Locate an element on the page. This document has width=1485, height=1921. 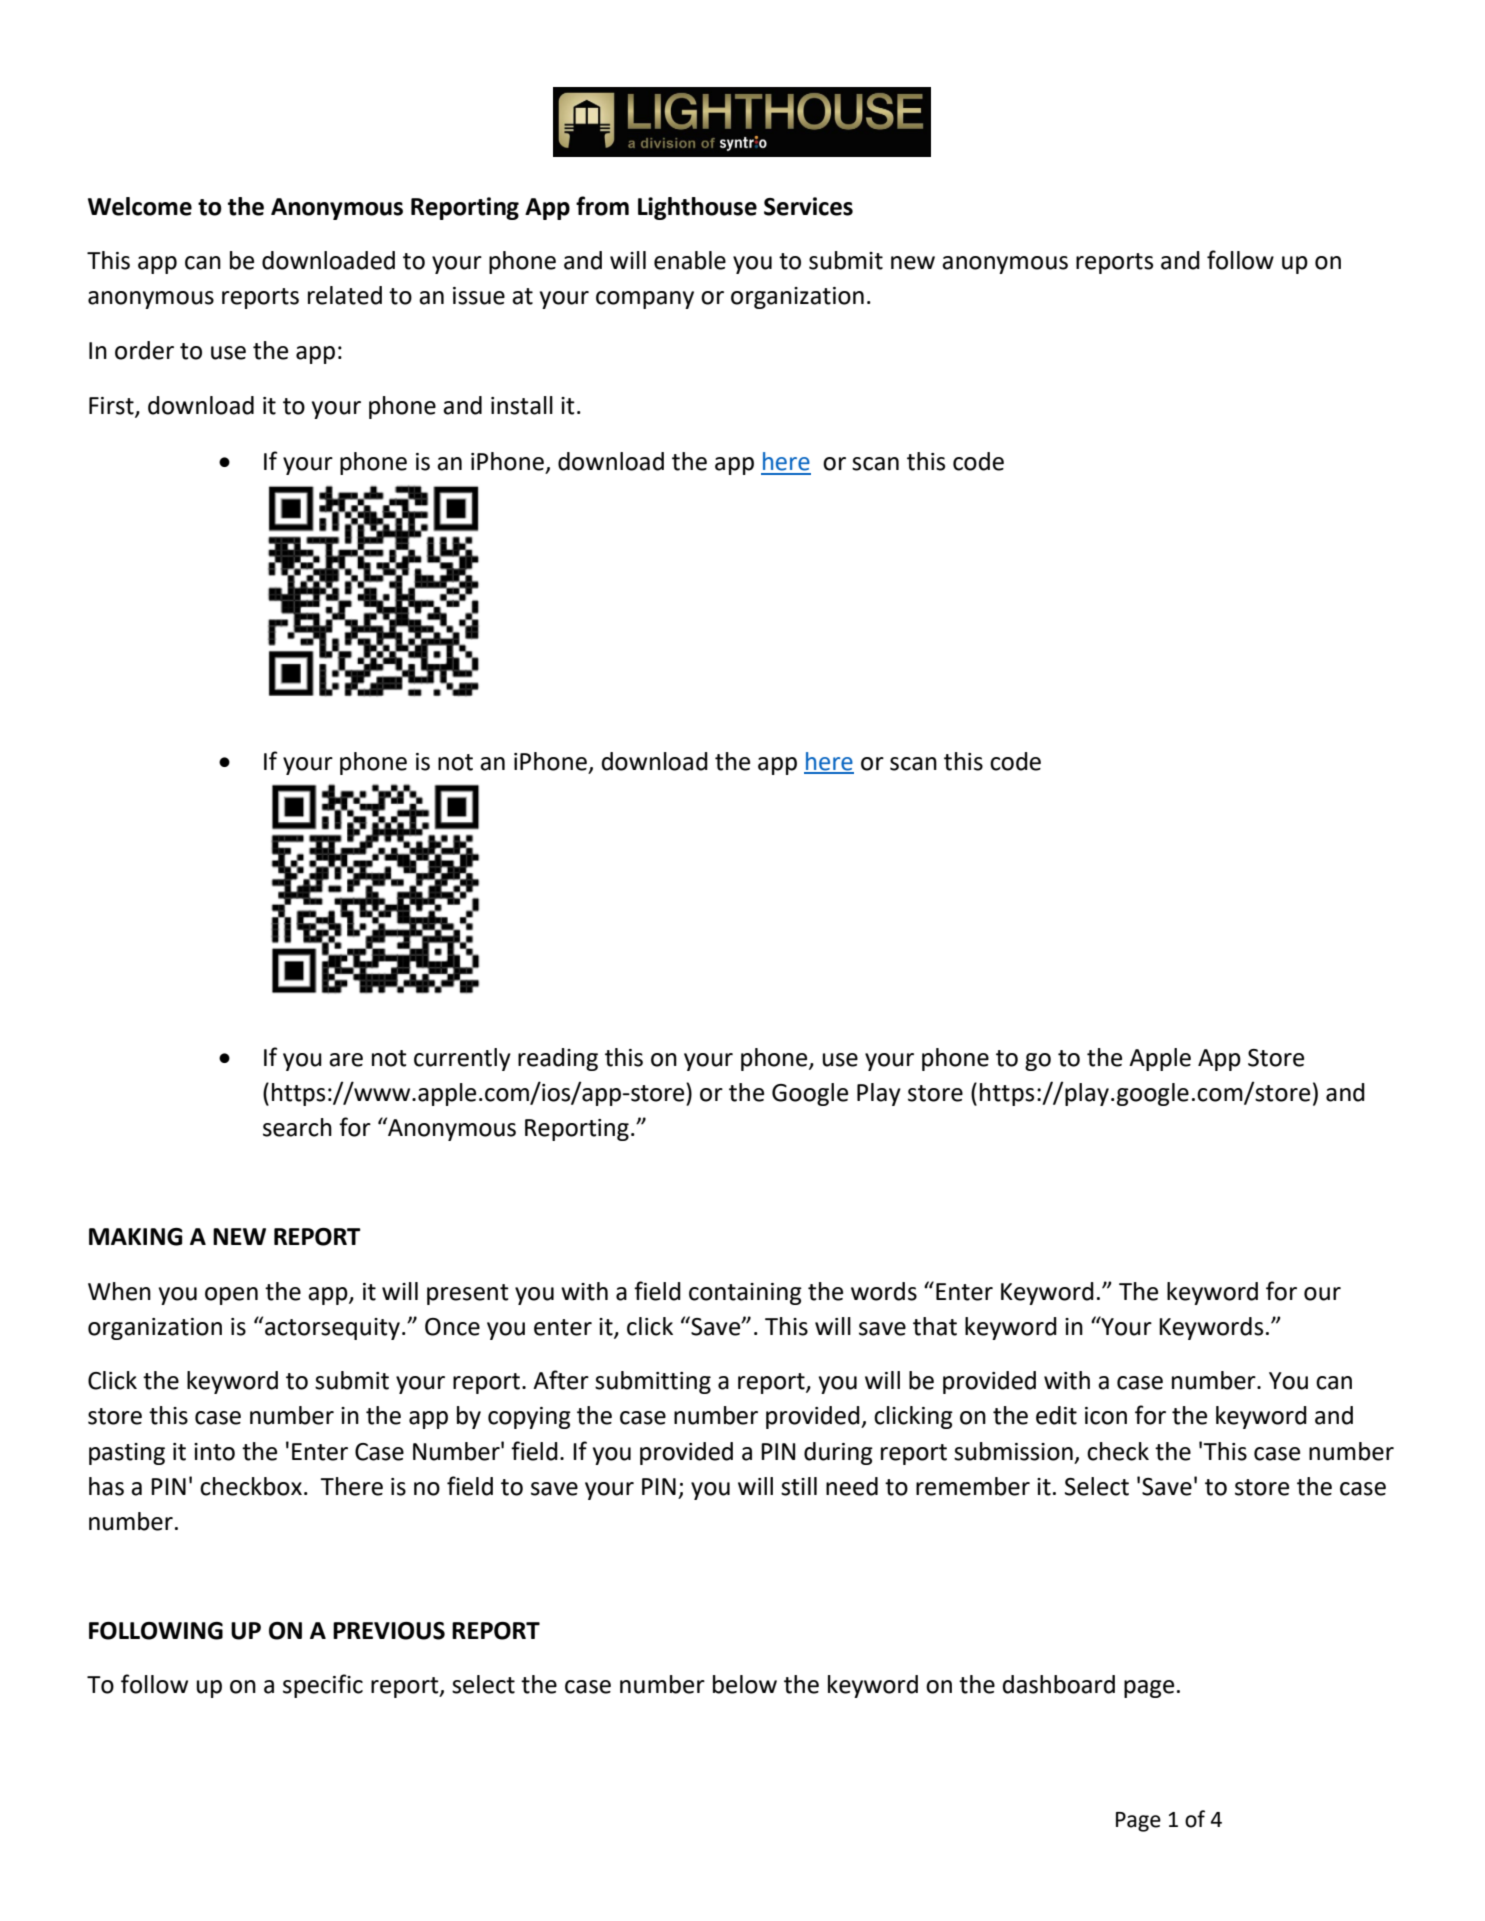
from is located at coordinates (602, 206).
